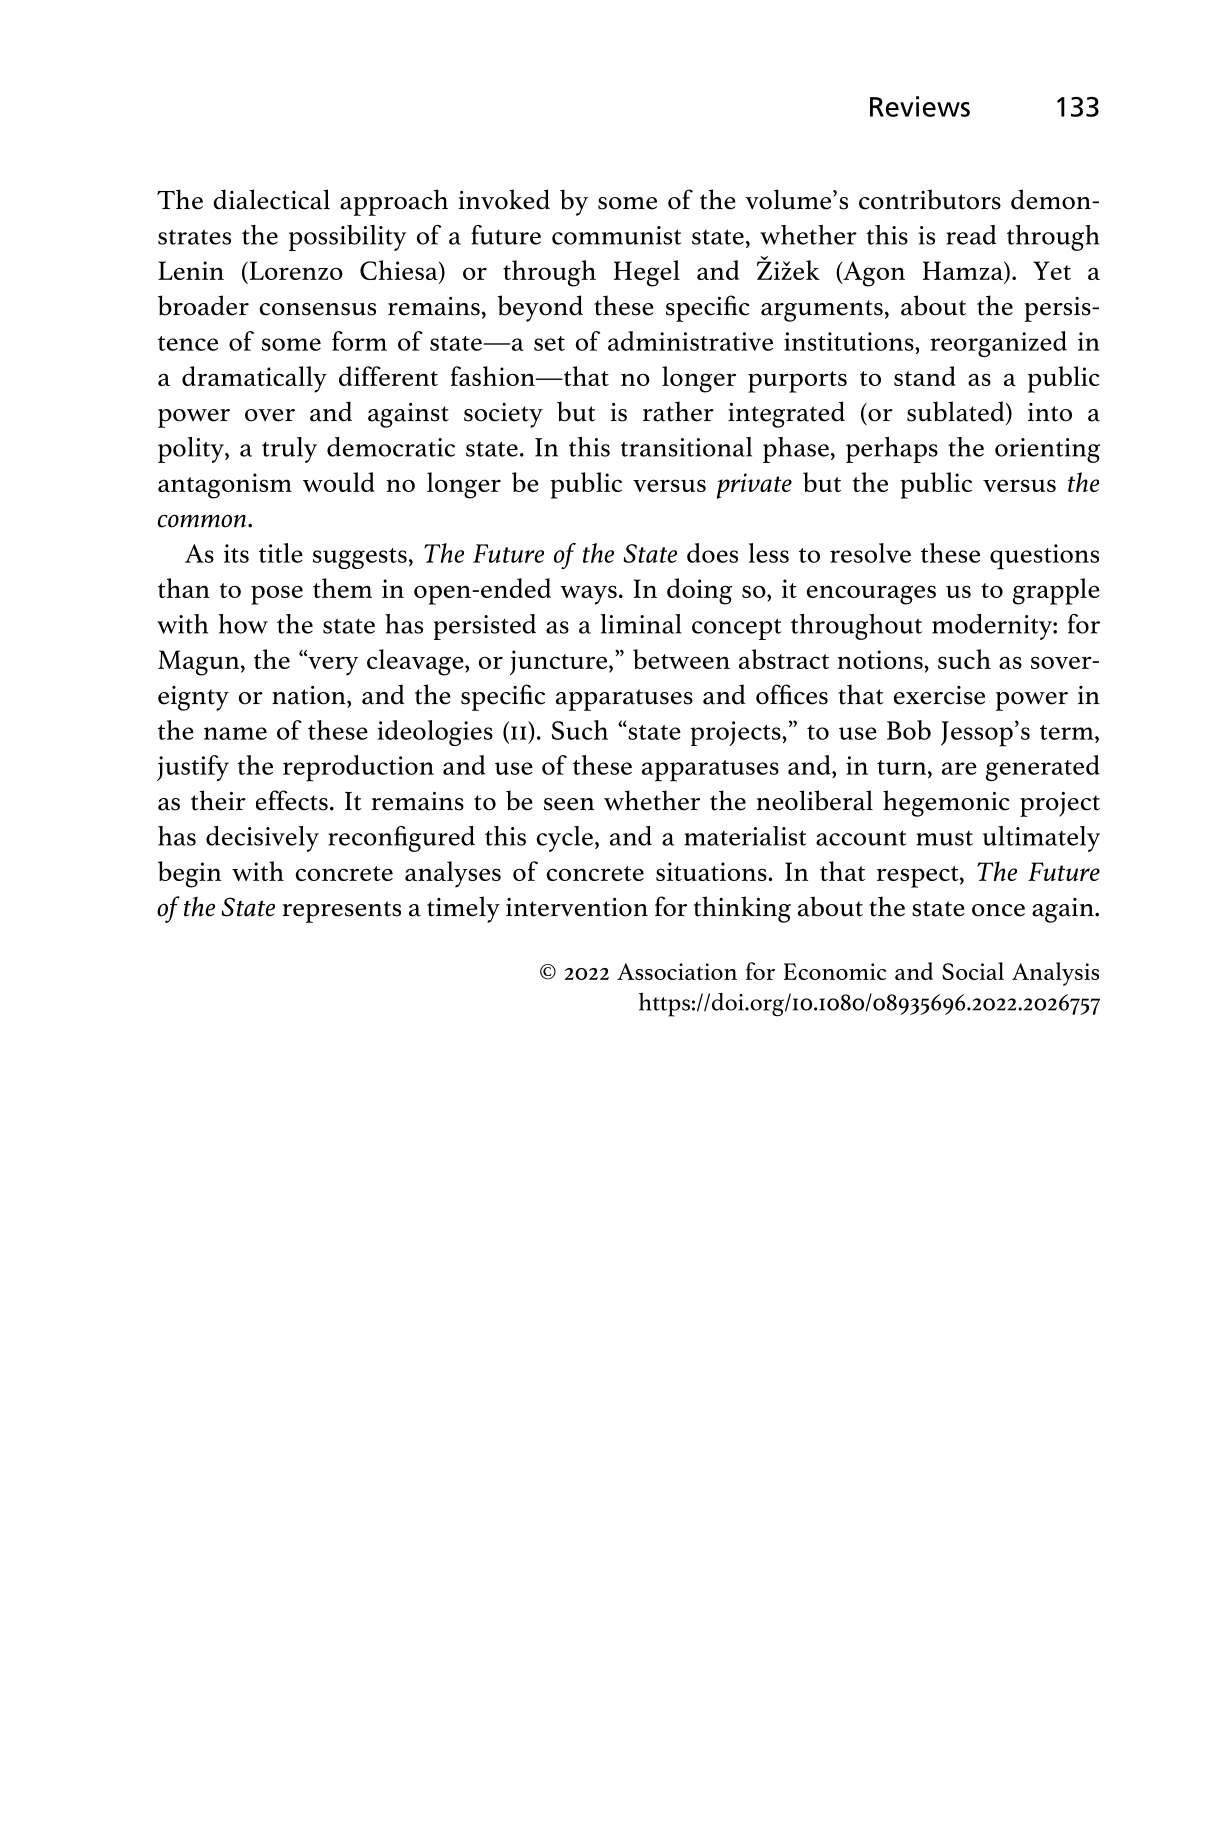 This document has height=1839, width=1226. I want to click on administrative, so click(690, 341).
